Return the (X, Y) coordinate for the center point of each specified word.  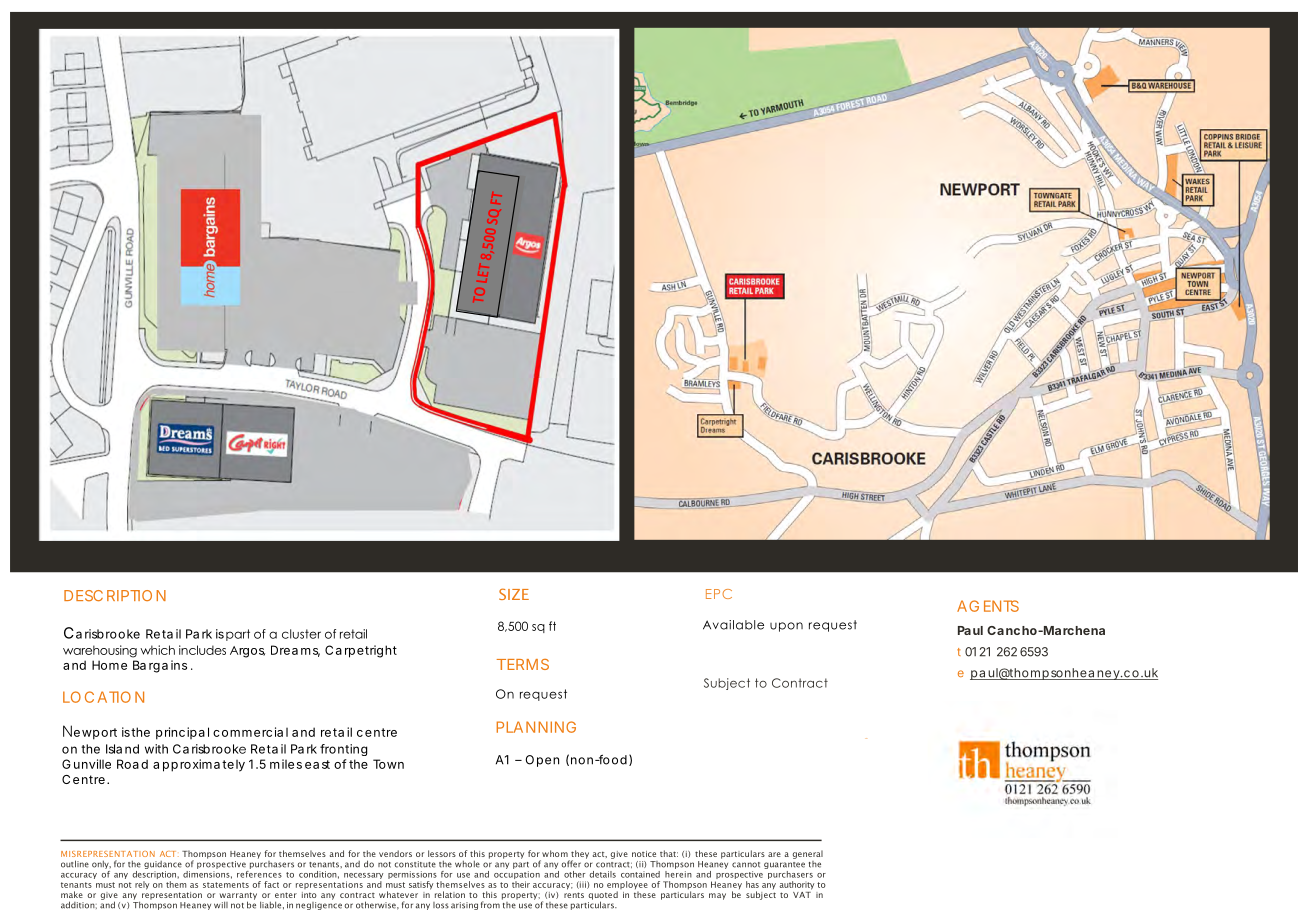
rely (142, 885)
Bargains (160, 666)
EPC (719, 594)
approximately (199, 765)
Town (388, 764)
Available (733, 625)
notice (644, 854)
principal (182, 733)
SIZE (514, 594)
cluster (301, 634)
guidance (163, 865)
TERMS (523, 664)
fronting (343, 750)
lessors (442, 853)
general (808, 854)
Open (542, 761)
